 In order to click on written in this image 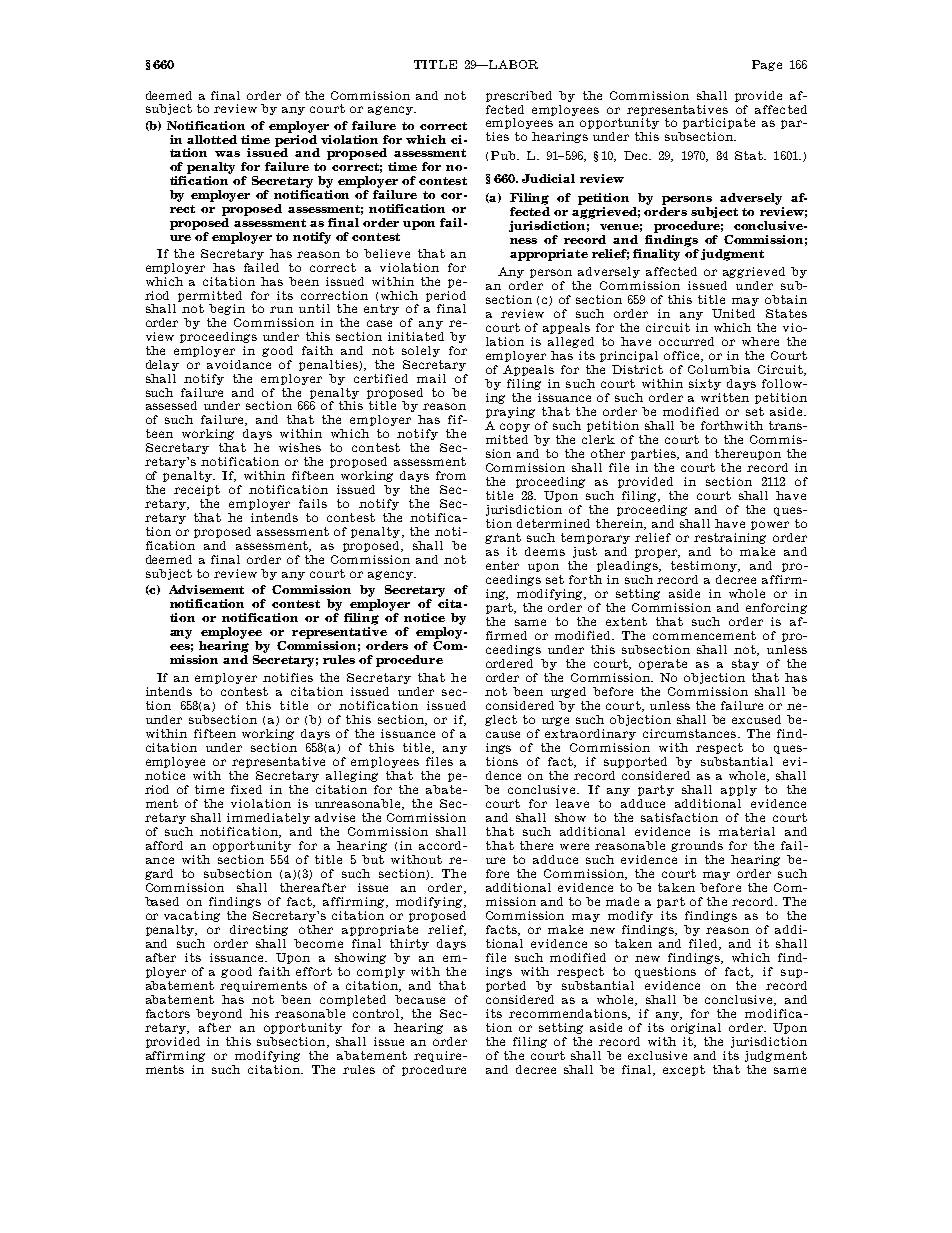, I will do `click(725, 397)`.
